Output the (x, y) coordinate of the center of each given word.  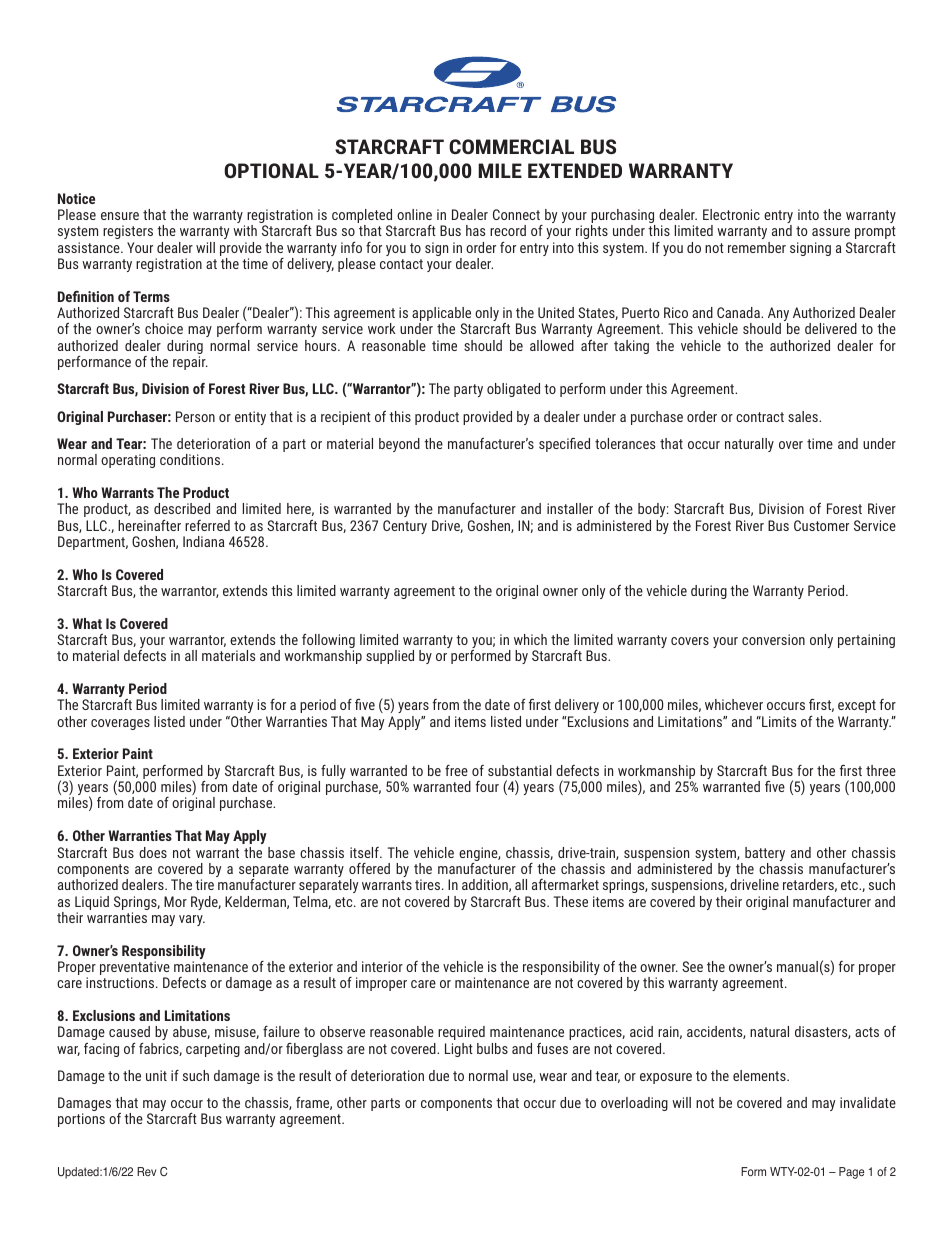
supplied (390, 657)
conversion (773, 639)
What (87, 623)
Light (459, 1050)
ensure (120, 216)
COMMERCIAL (511, 146)
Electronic (731, 214)
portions (81, 1120)
